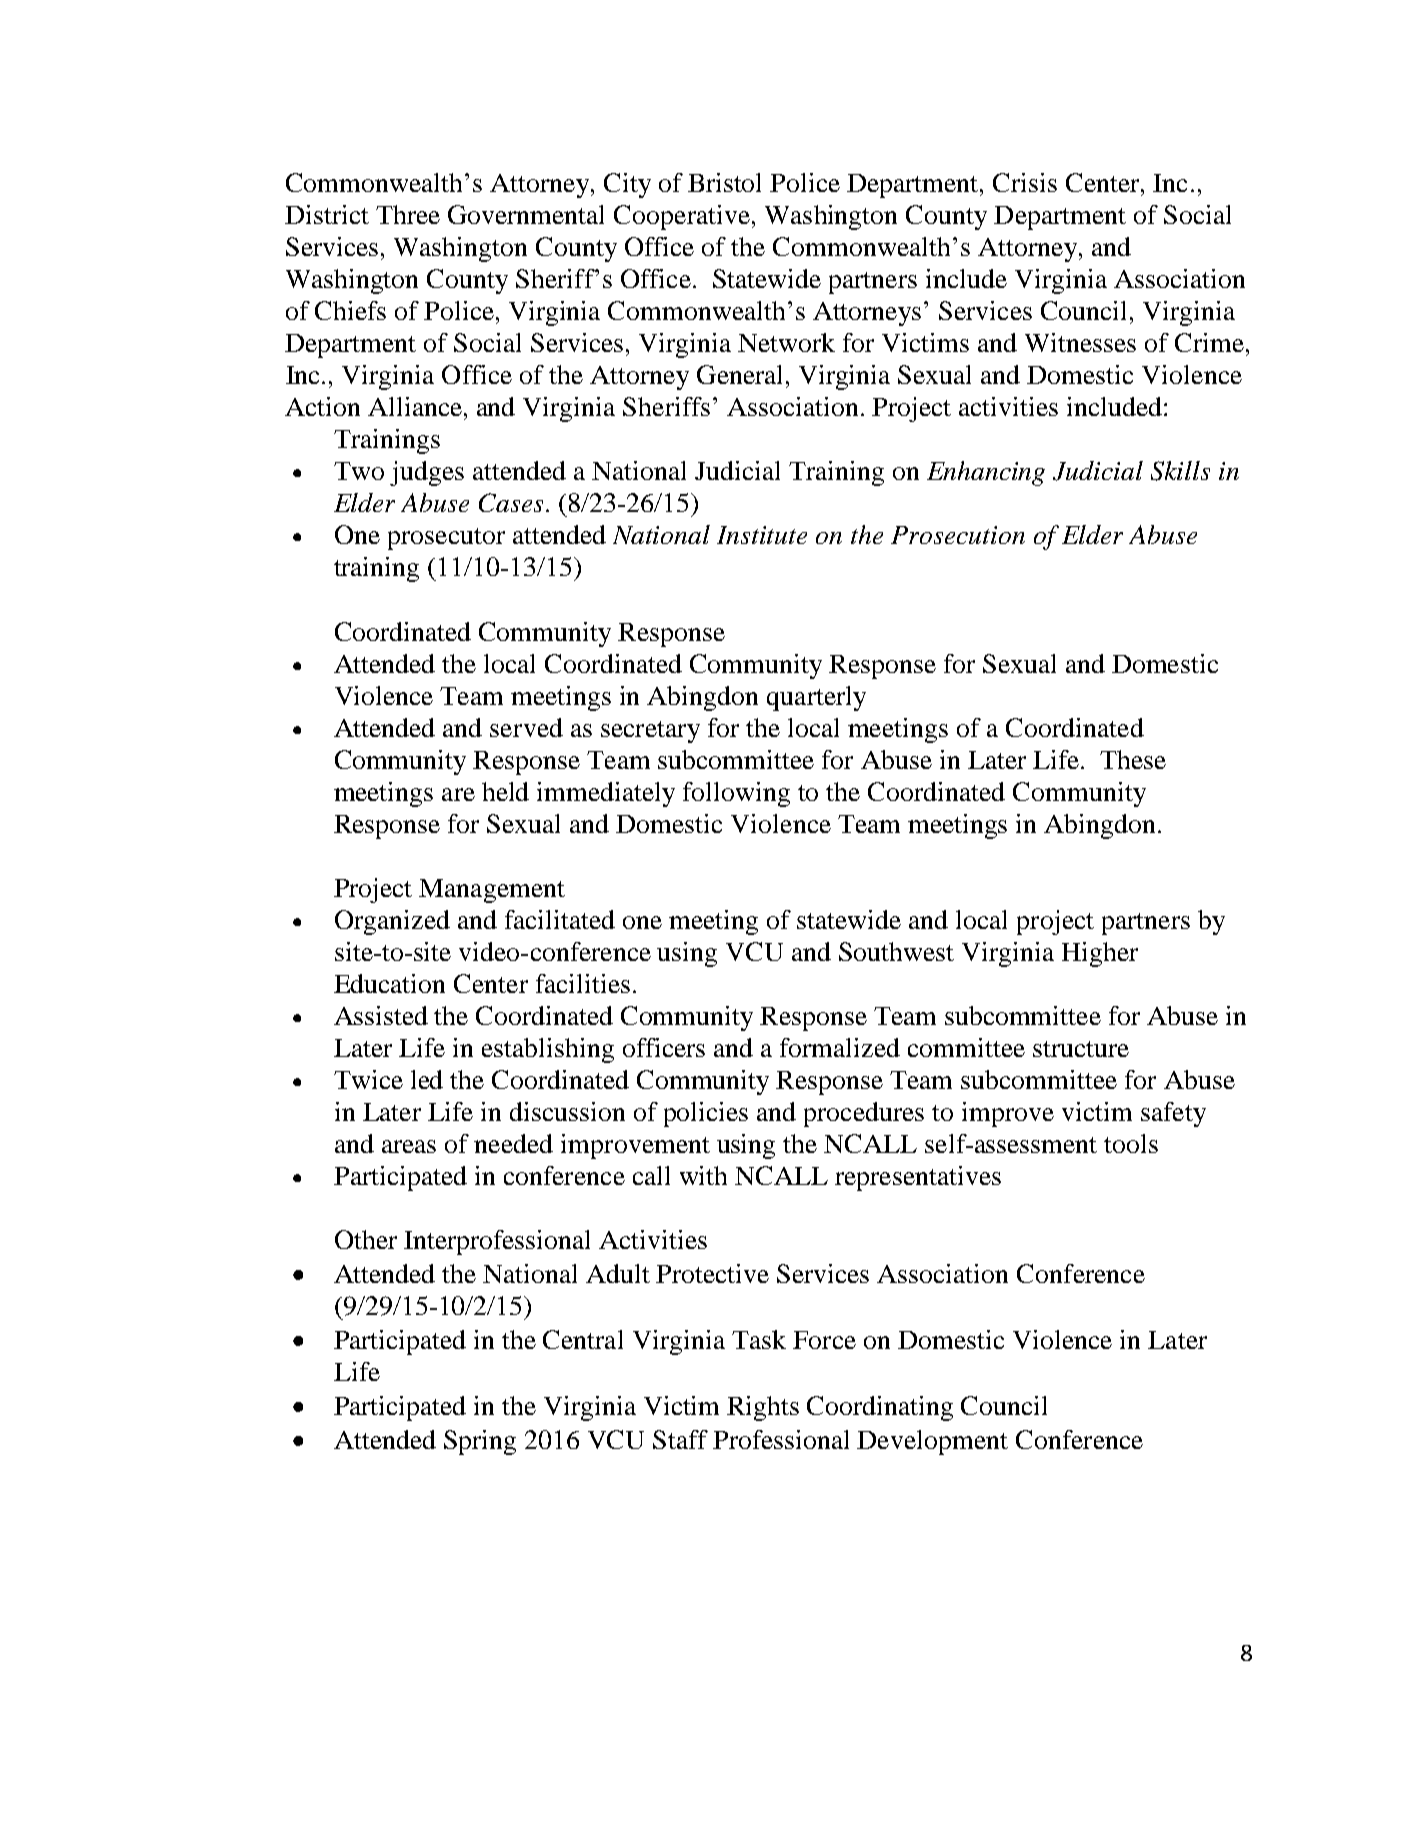 The image size is (1420, 1838). I want to click on Rights, so click(763, 1408).
